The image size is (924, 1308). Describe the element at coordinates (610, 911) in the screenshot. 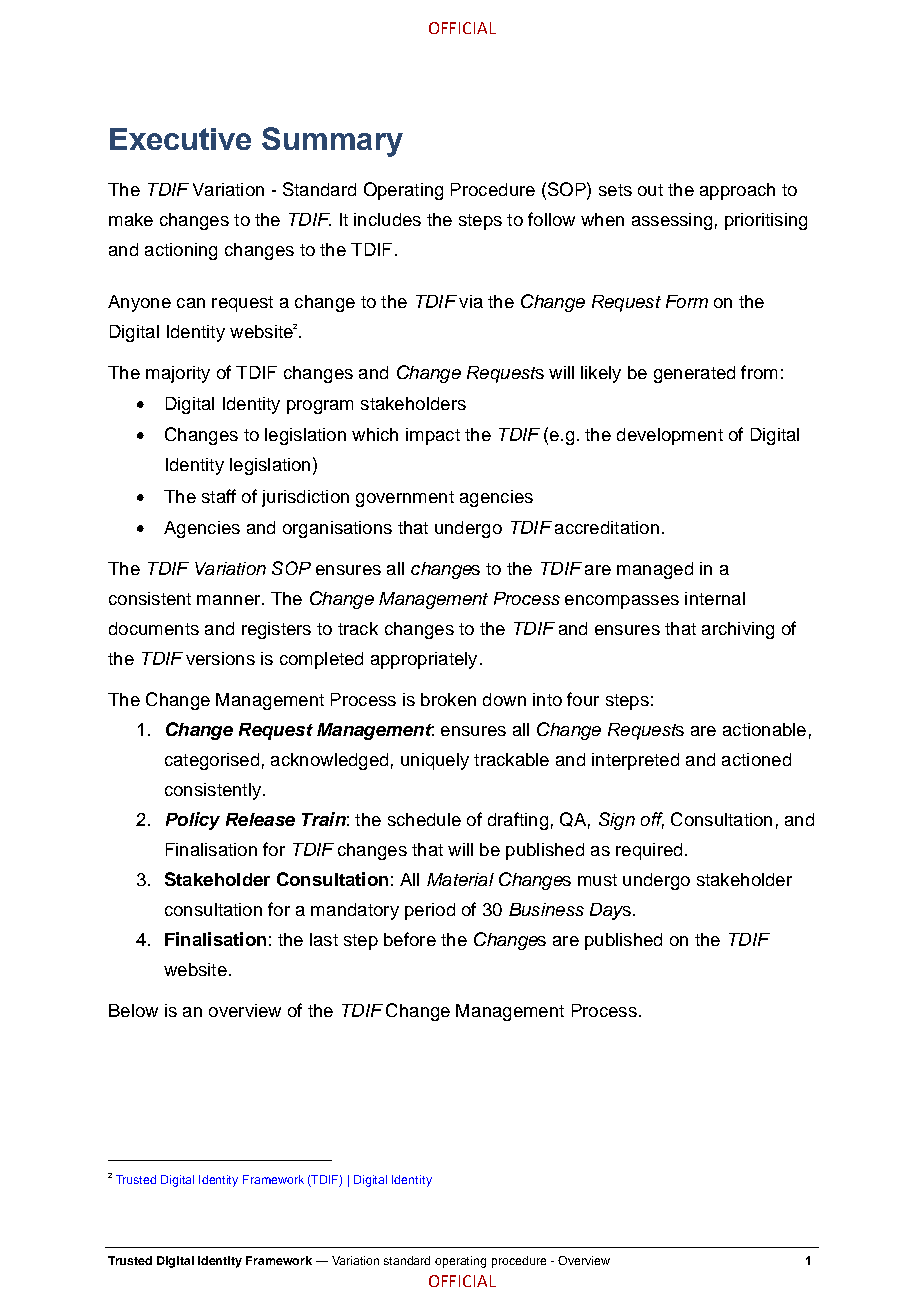

I see `Days` at that location.
